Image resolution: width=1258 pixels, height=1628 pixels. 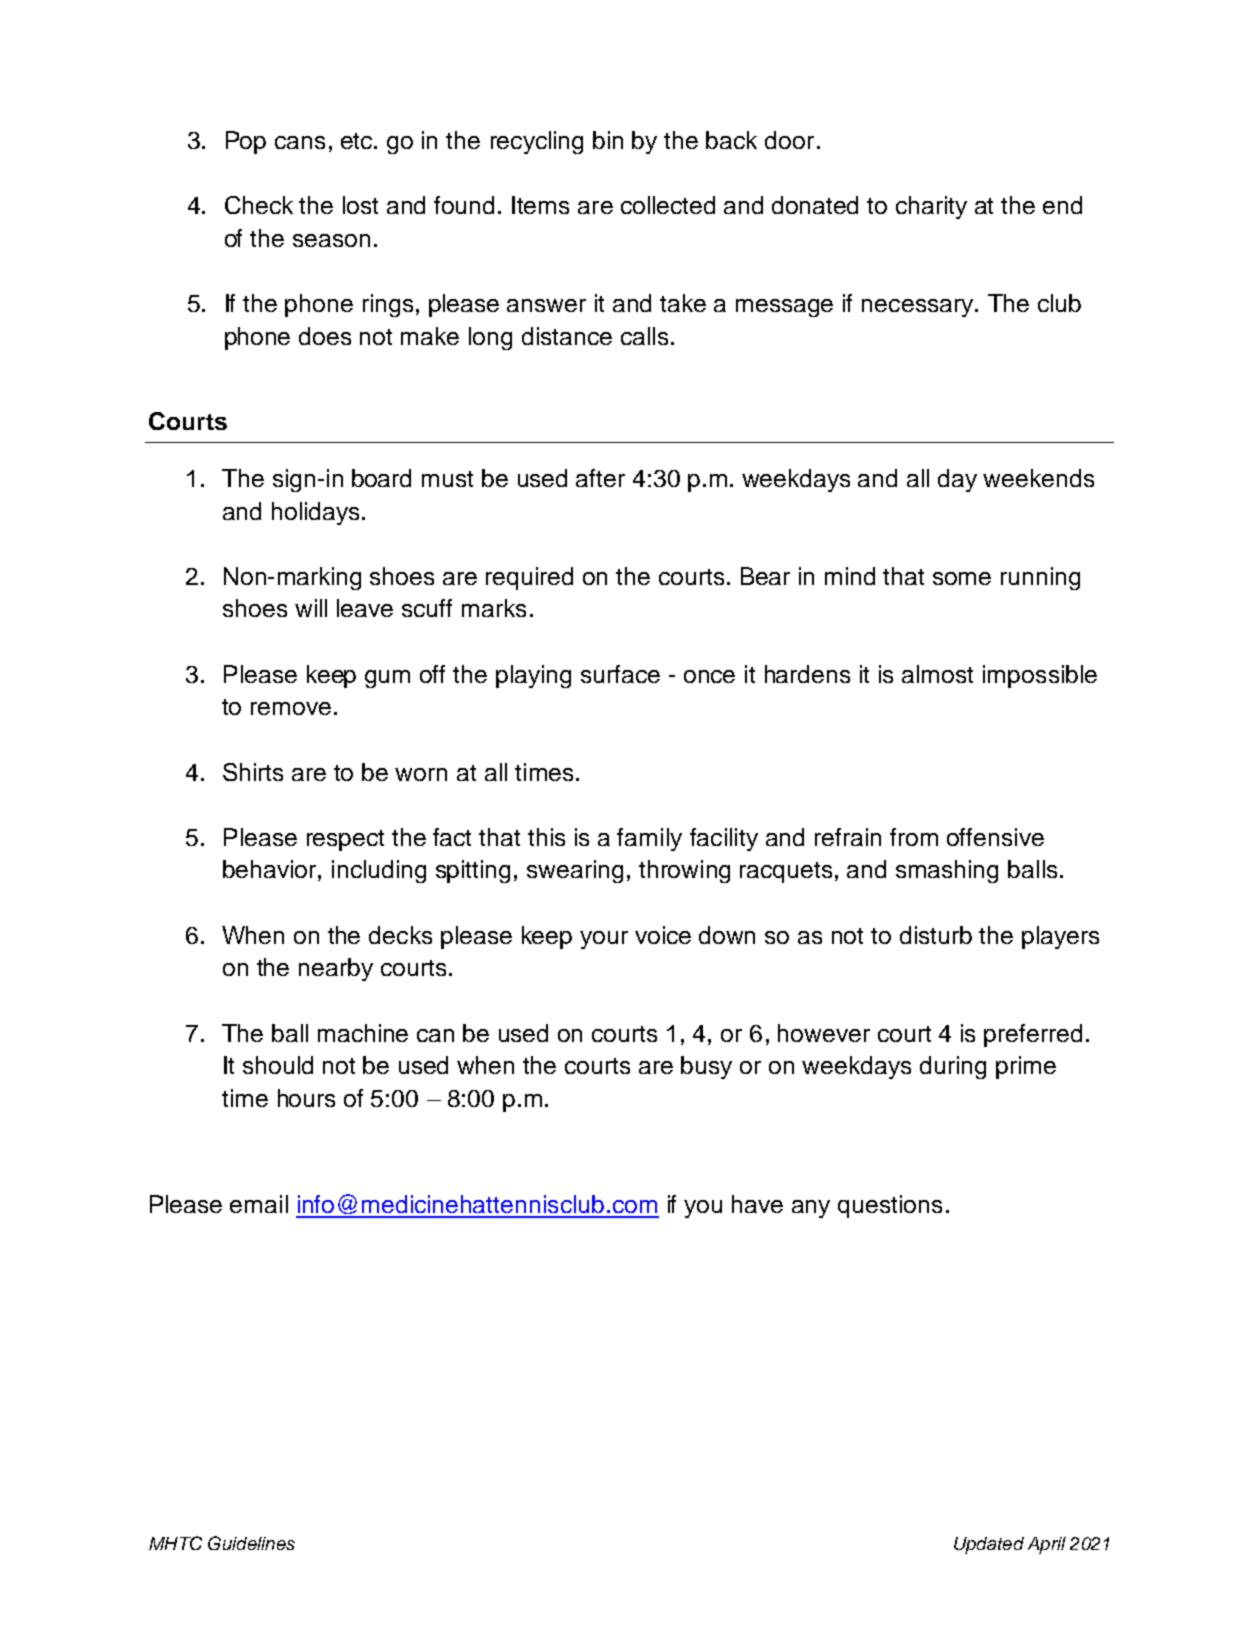 I want to click on Updated, so click(x=989, y=1545).
